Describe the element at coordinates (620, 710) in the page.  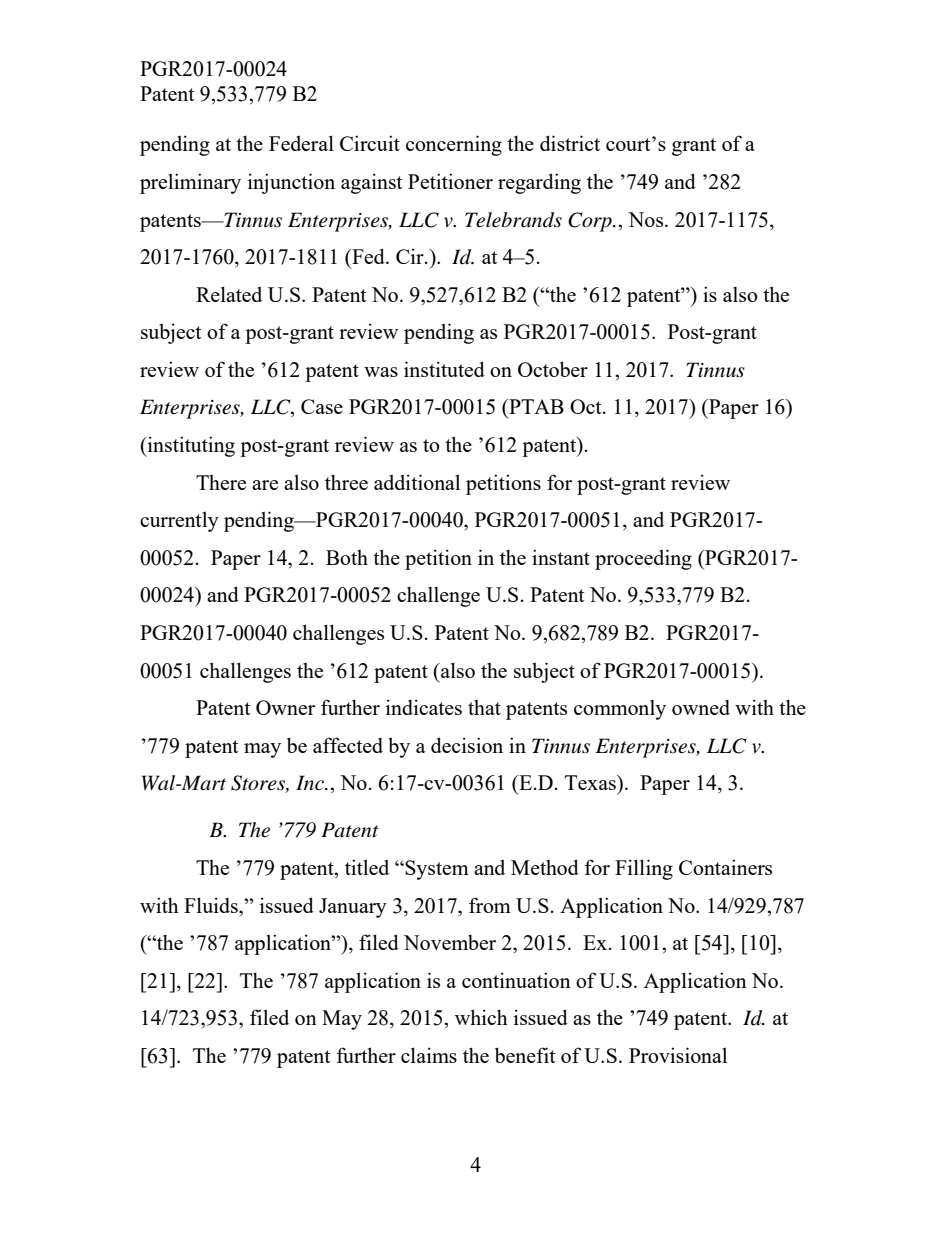
I see `commonly` at that location.
